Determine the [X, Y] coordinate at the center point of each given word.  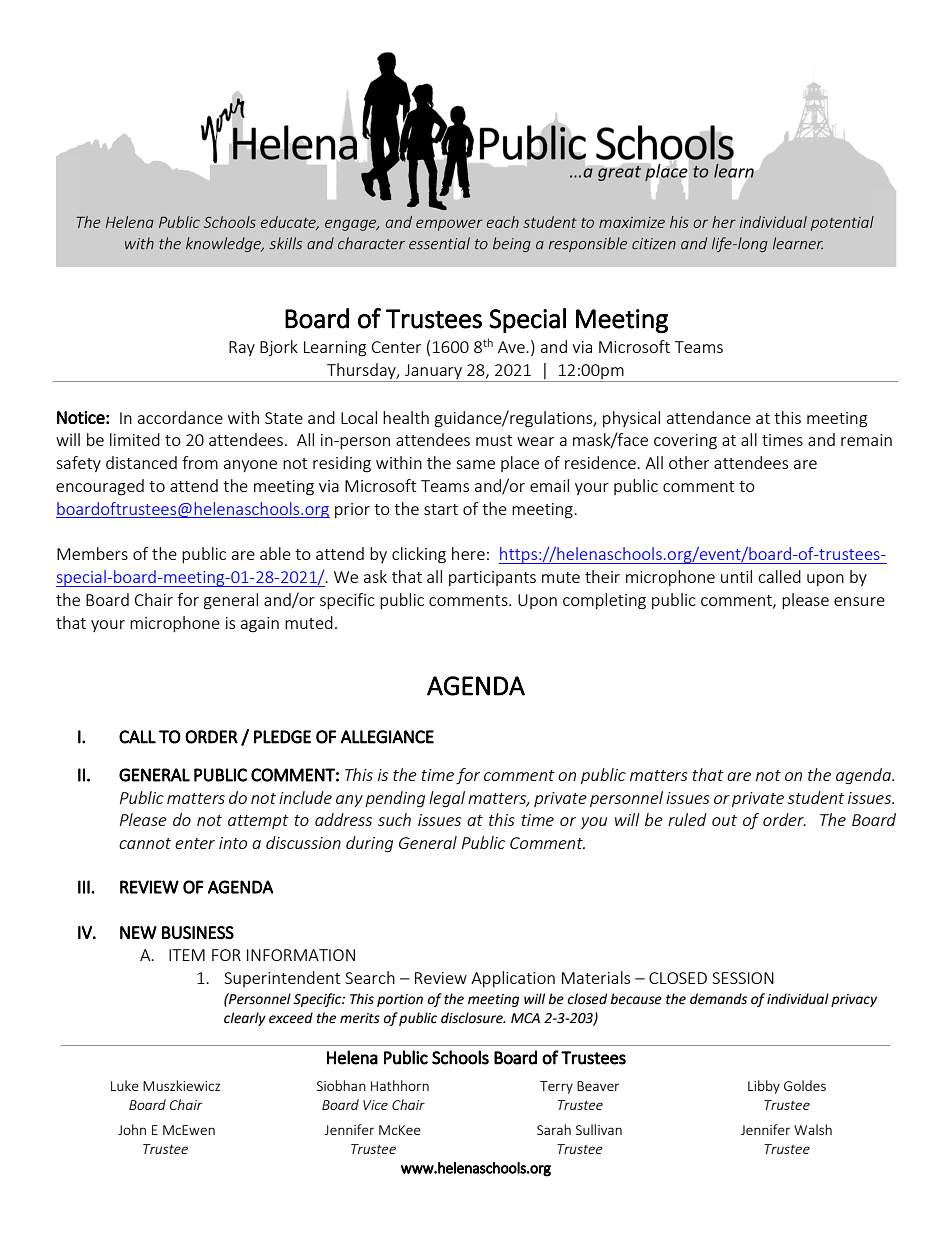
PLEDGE [282, 737]
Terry [556, 1087]
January [433, 371]
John [132, 1129]
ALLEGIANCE [387, 737]
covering [685, 442]
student [816, 797]
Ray [242, 348]
